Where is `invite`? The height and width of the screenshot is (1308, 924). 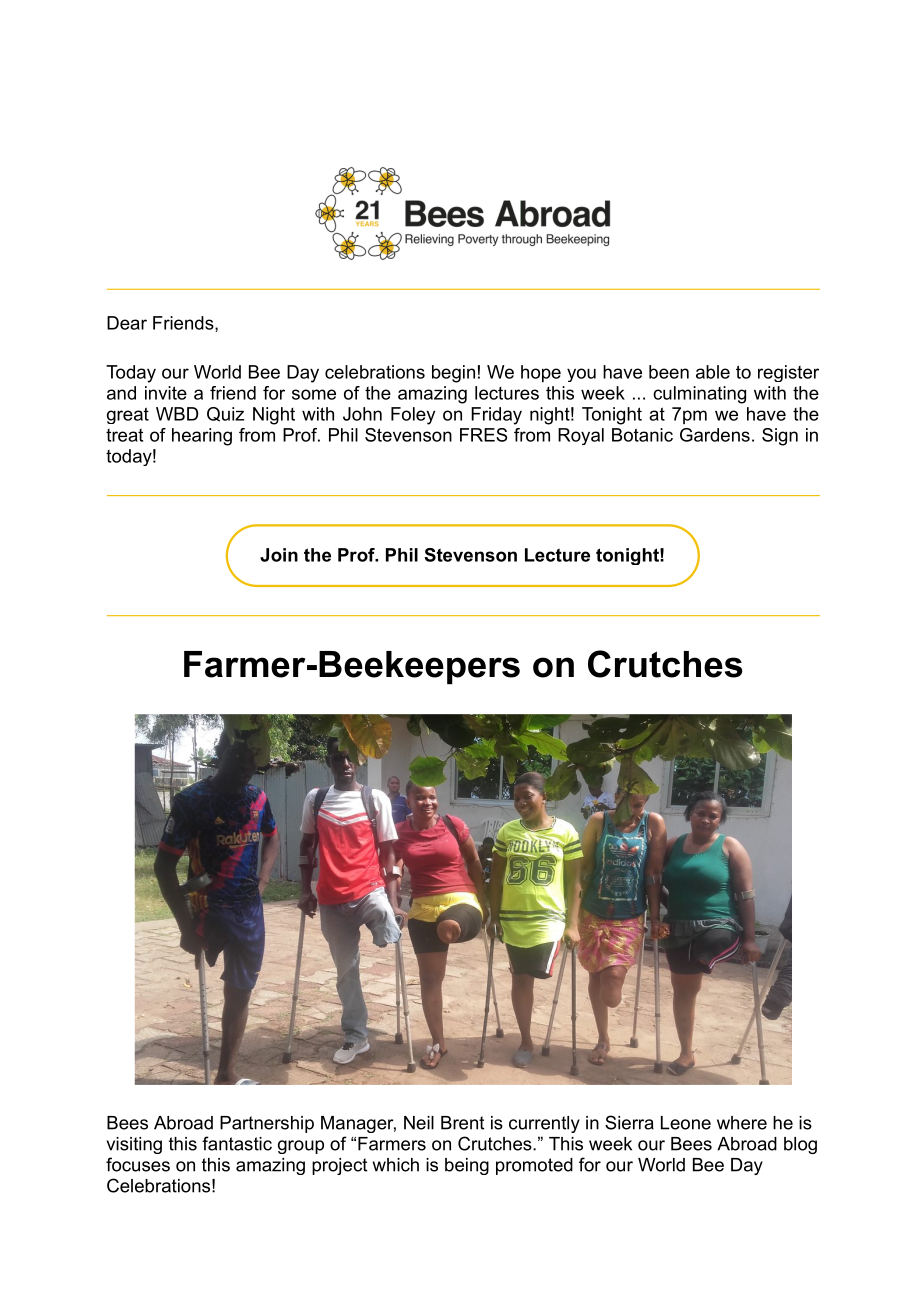 invite is located at coordinates (166, 393).
